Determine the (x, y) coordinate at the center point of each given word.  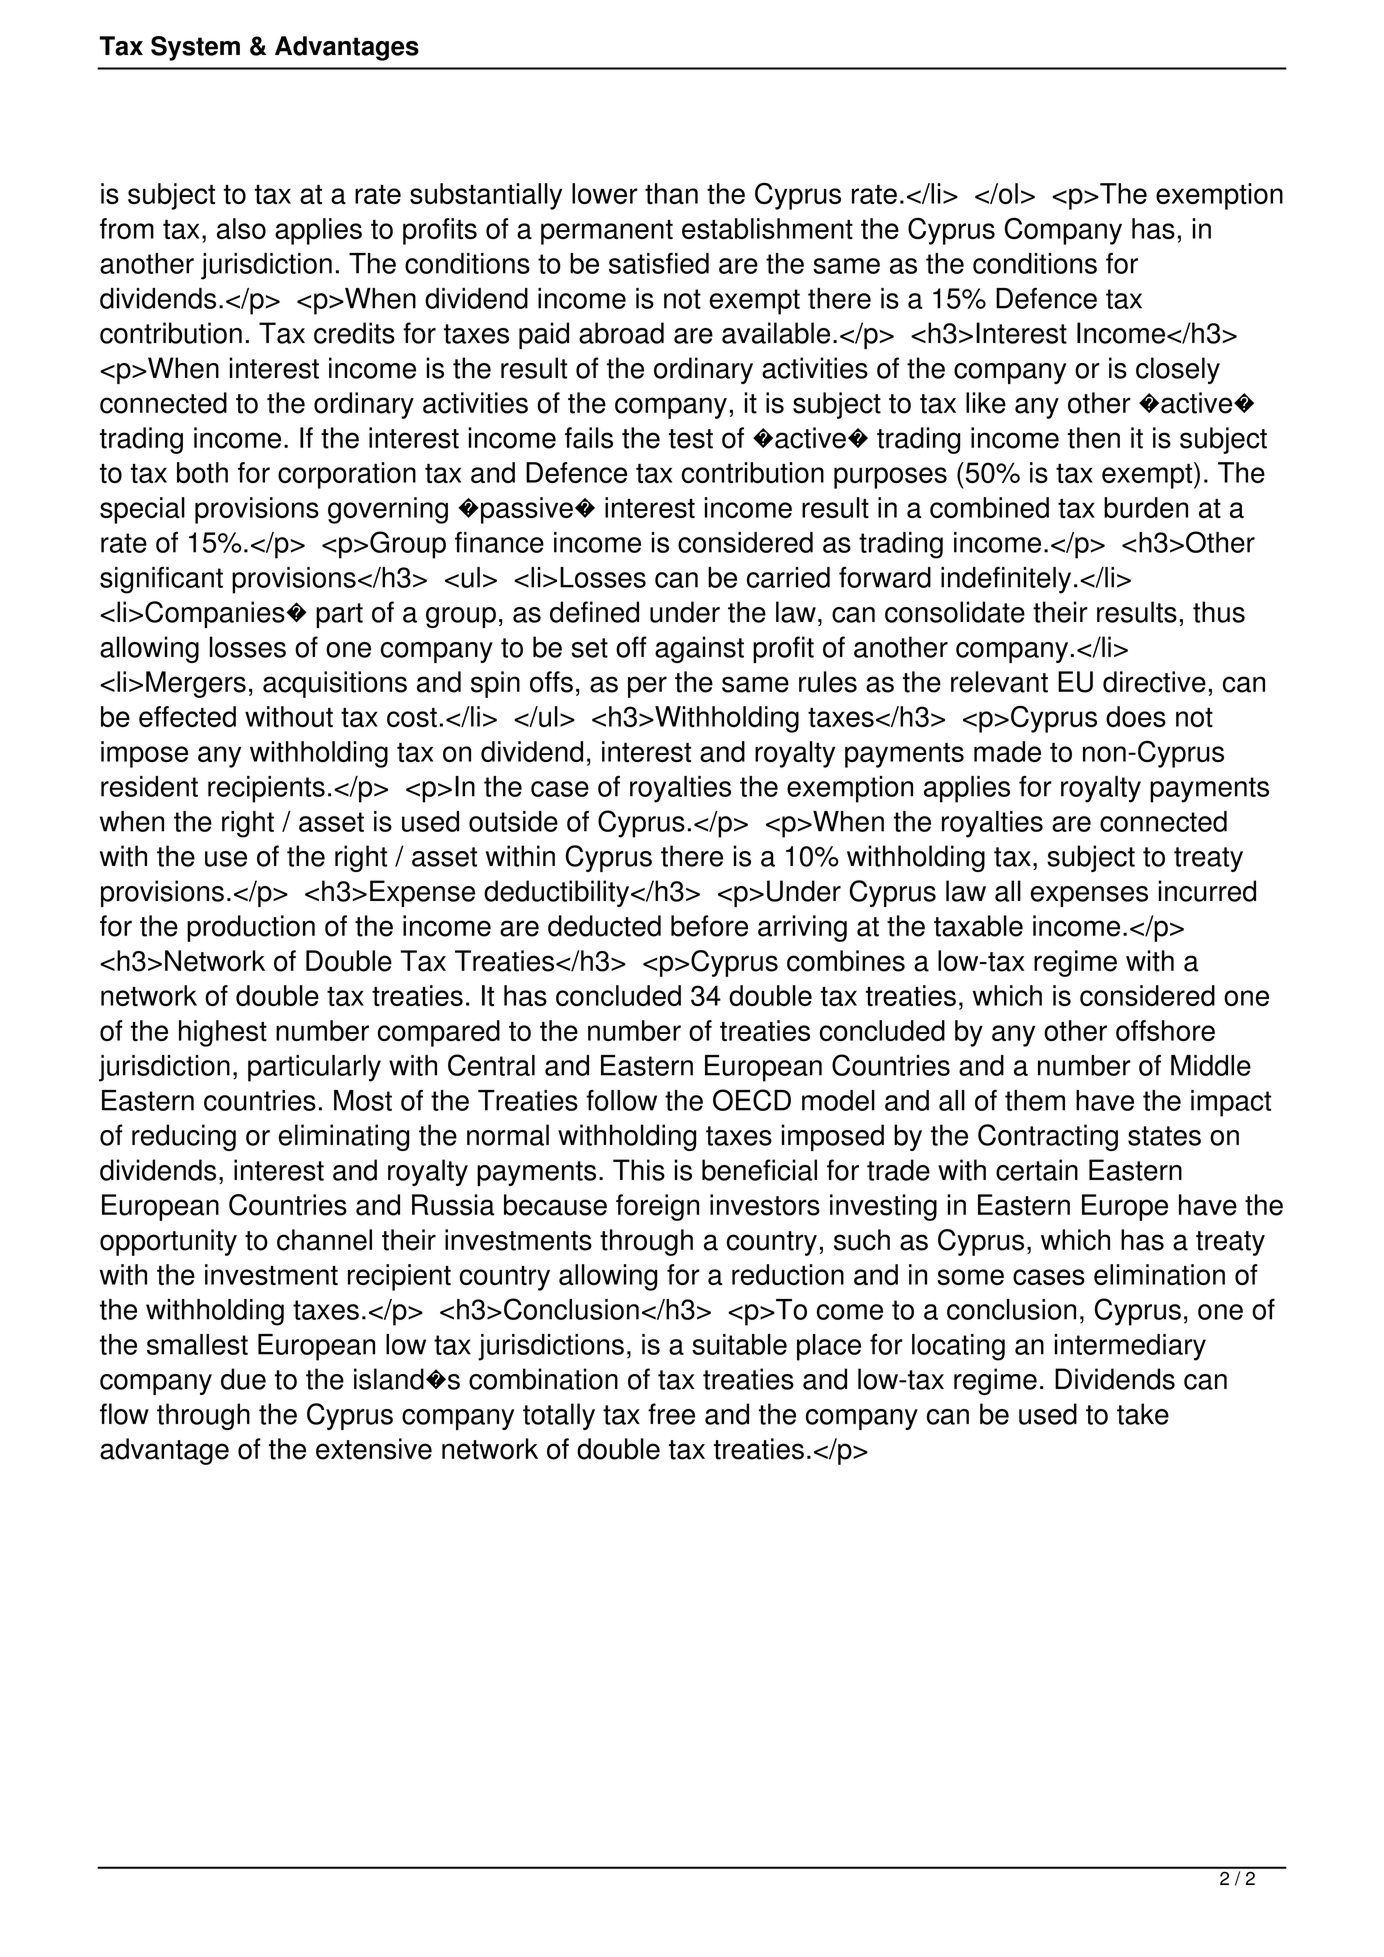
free (671, 1414)
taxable (978, 926)
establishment (767, 228)
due (243, 1379)
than (671, 193)
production (251, 928)
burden (1146, 507)
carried (788, 577)
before (709, 926)
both (202, 472)
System (195, 48)
